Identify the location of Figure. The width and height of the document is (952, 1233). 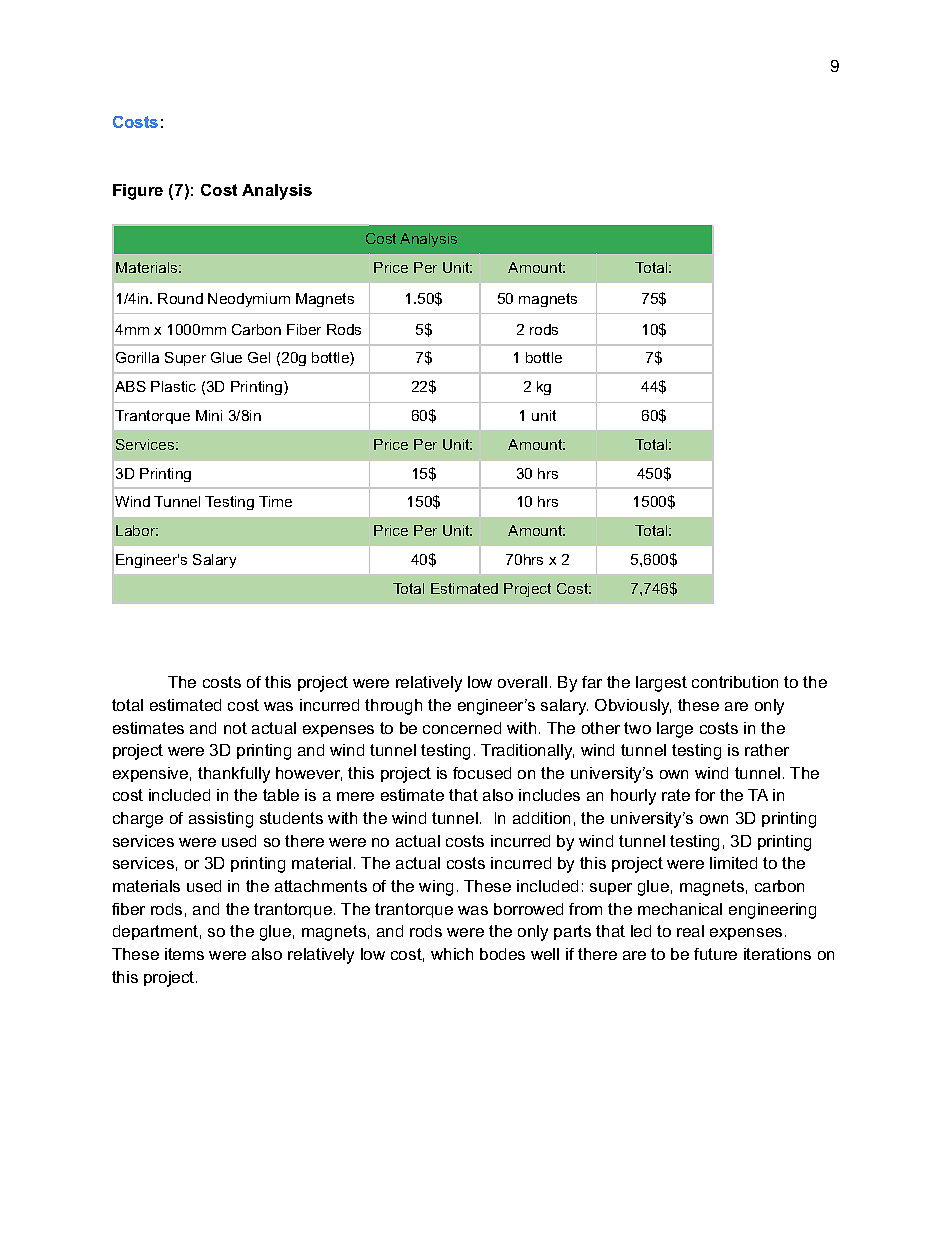
(138, 192).
